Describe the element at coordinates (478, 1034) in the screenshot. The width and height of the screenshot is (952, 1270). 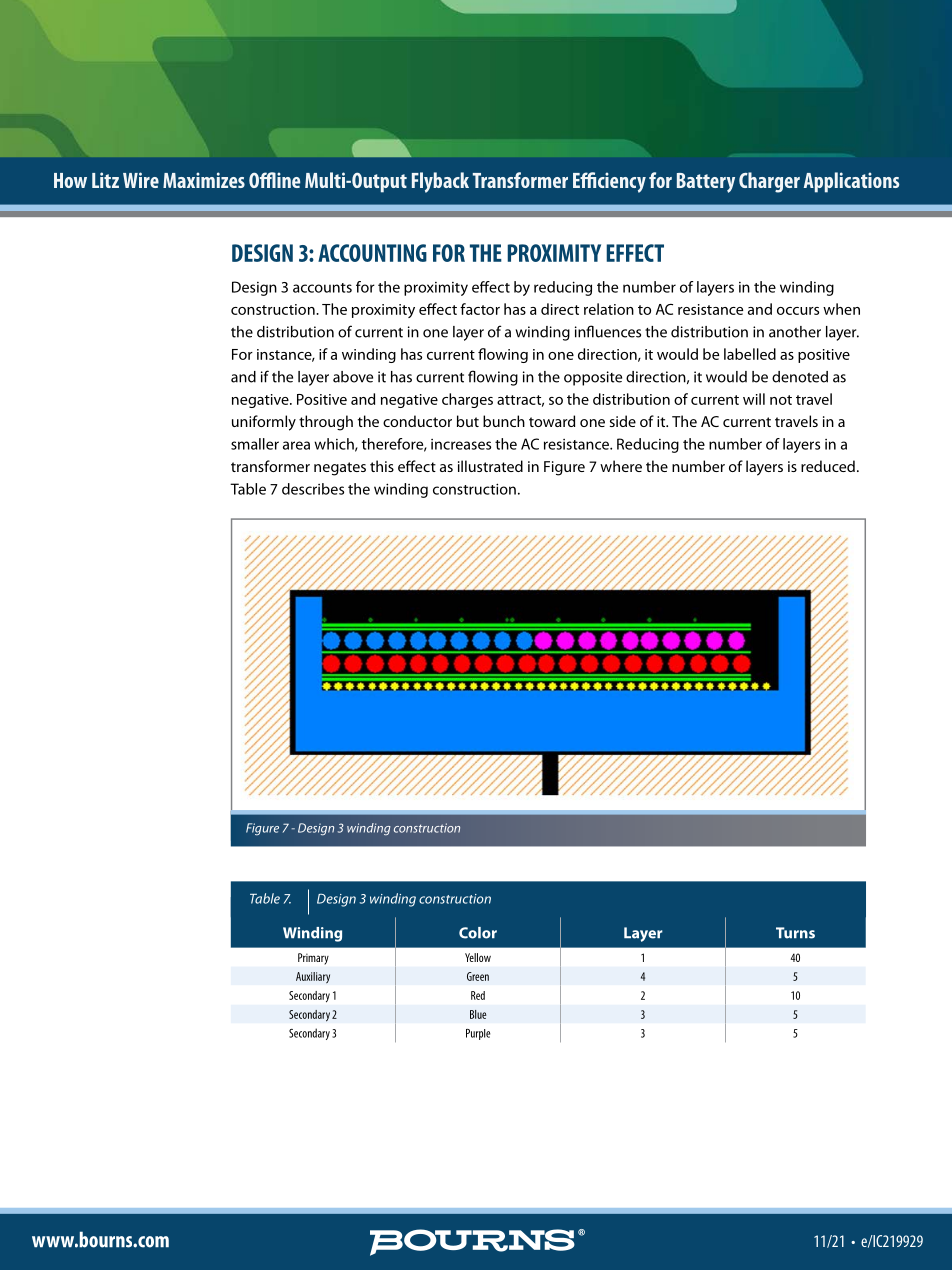
I see `Purple` at that location.
